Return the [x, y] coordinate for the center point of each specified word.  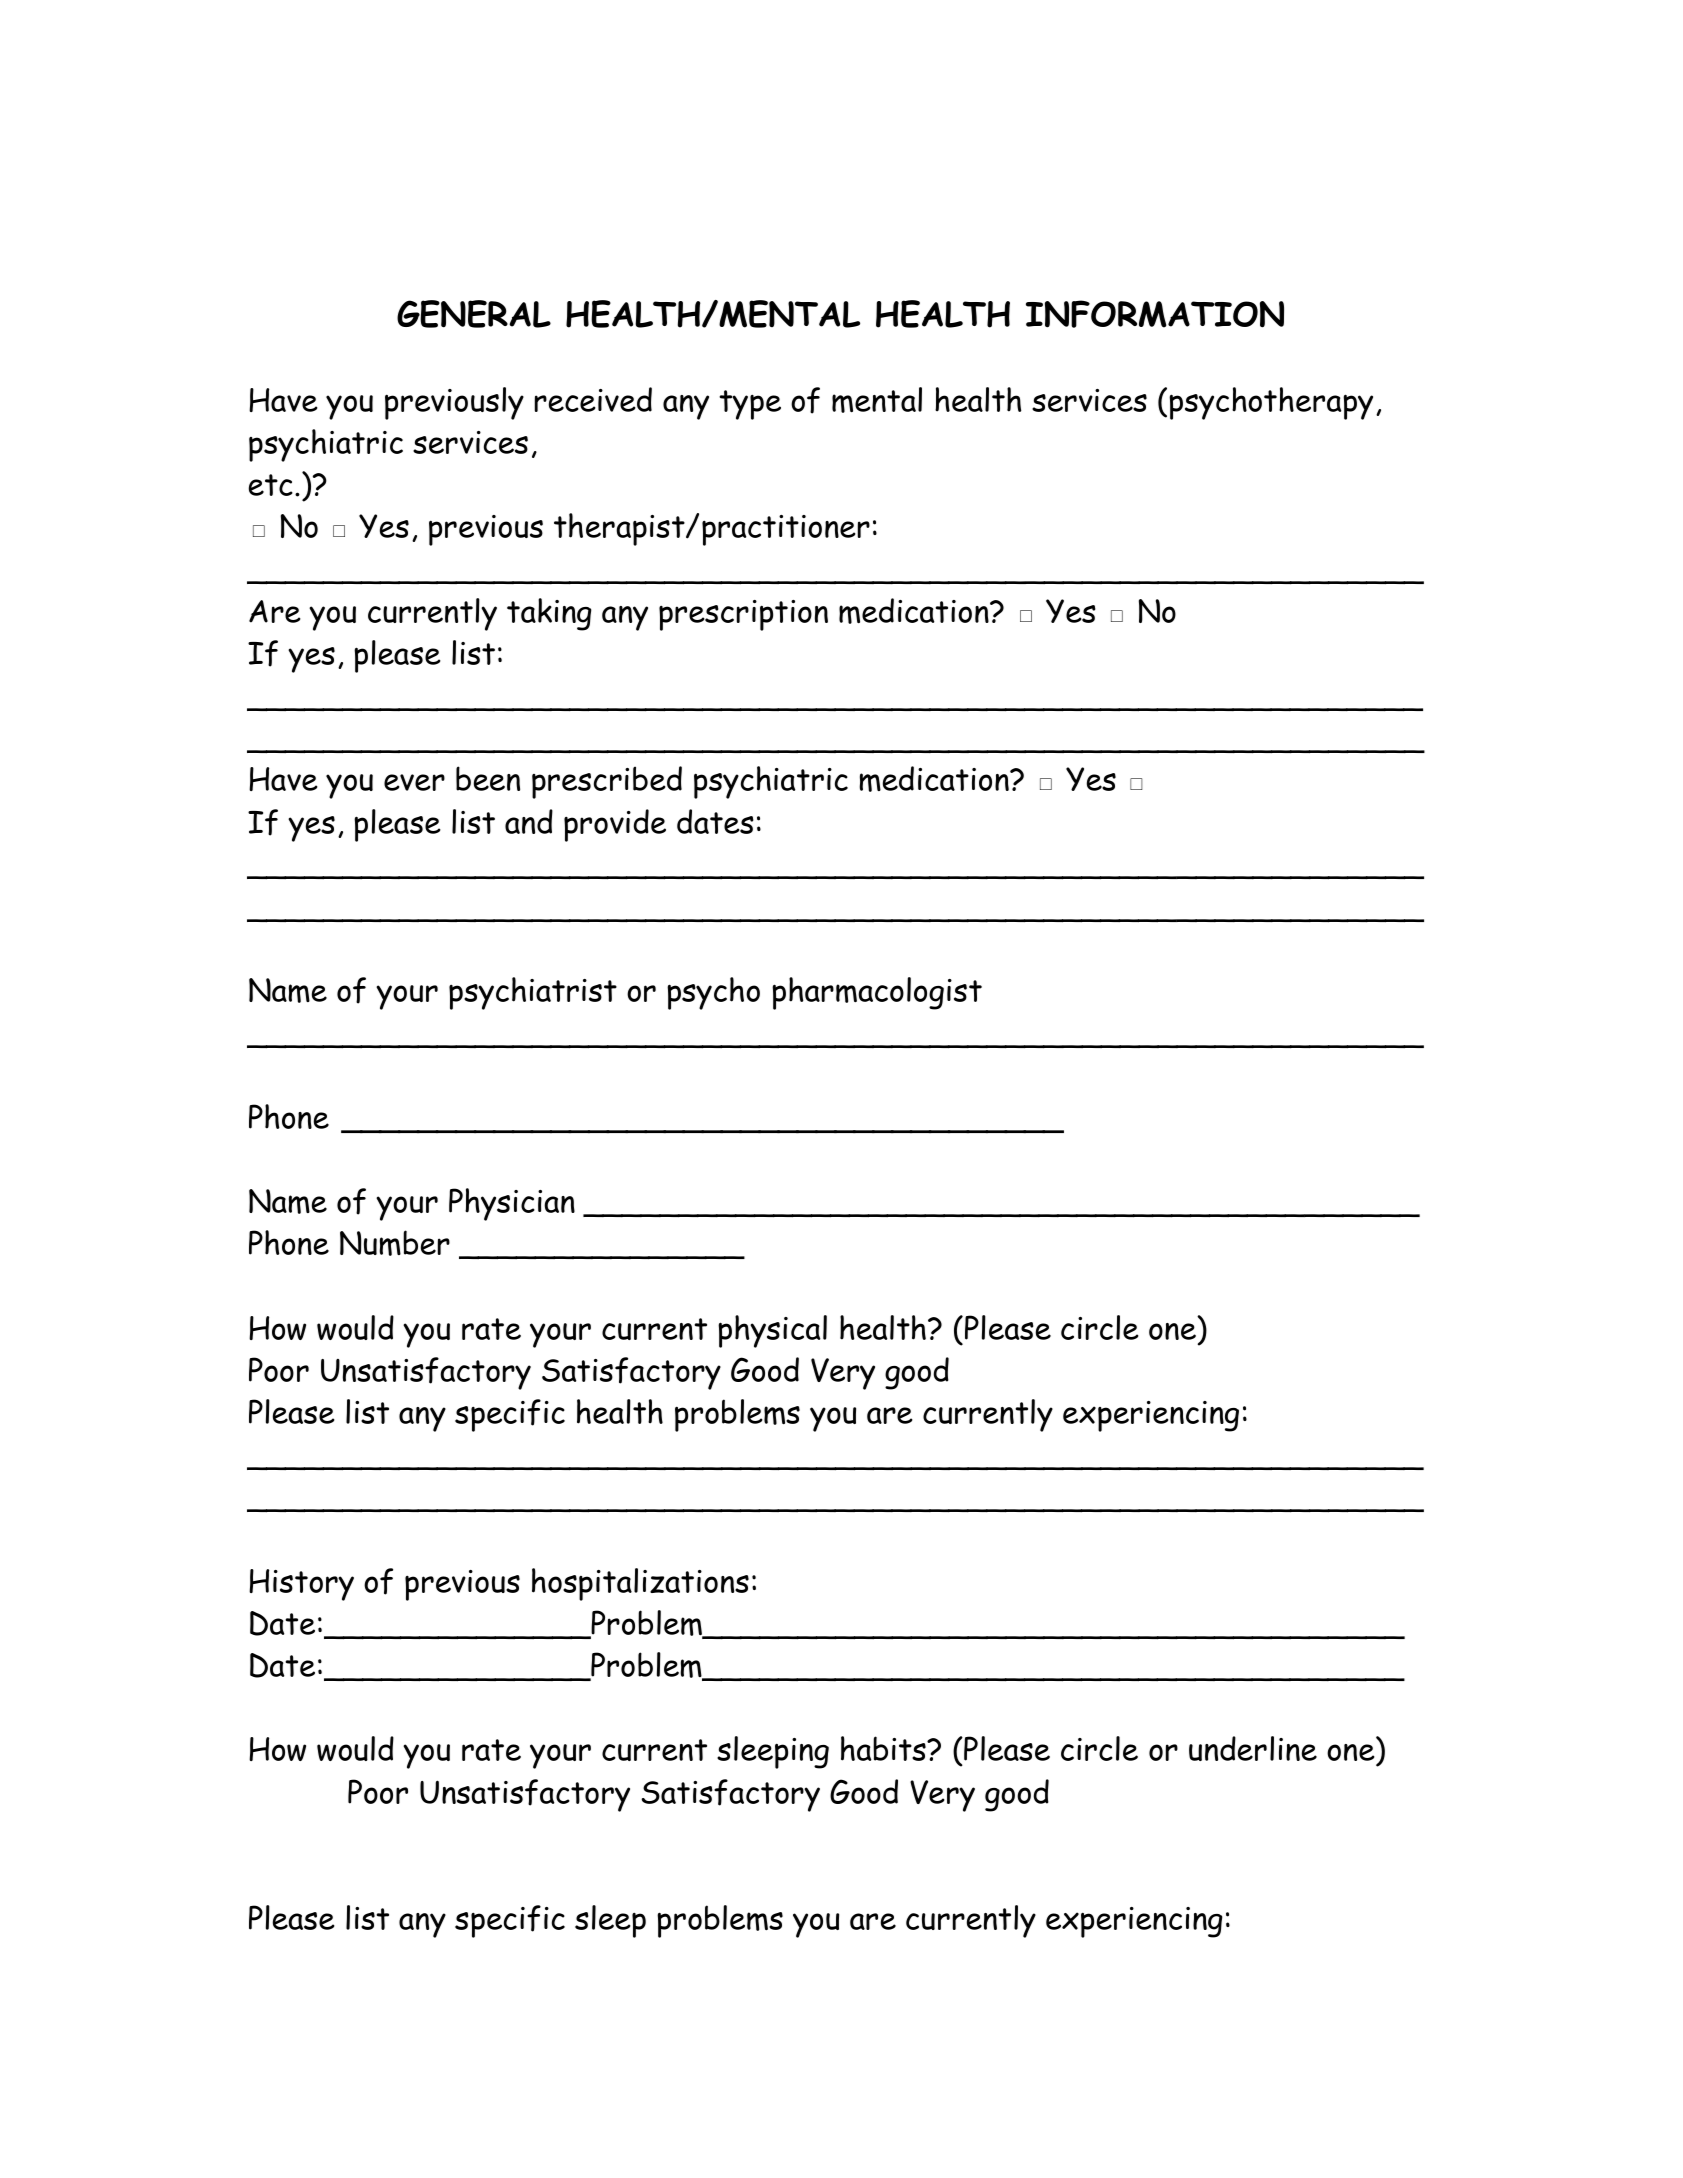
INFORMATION [1155, 314]
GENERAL [474, 314]
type [750, 405]
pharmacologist [877, 993]
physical [772, 1331]
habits [884, 1748]
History [301, 1585]
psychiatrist [533, 993]
